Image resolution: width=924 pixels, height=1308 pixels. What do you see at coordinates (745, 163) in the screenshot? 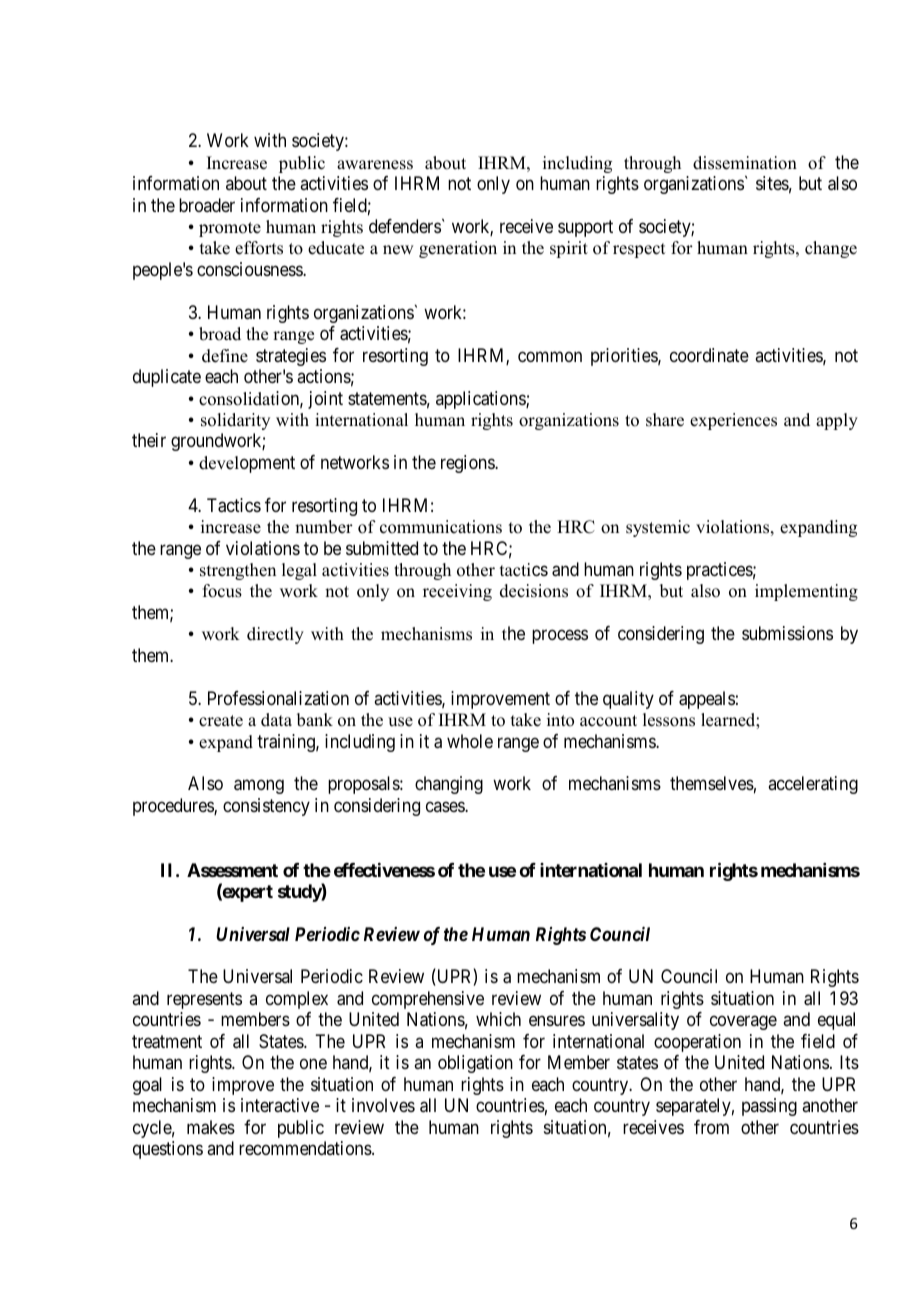
I see `dissemination` at bounding box center [745, 163].
